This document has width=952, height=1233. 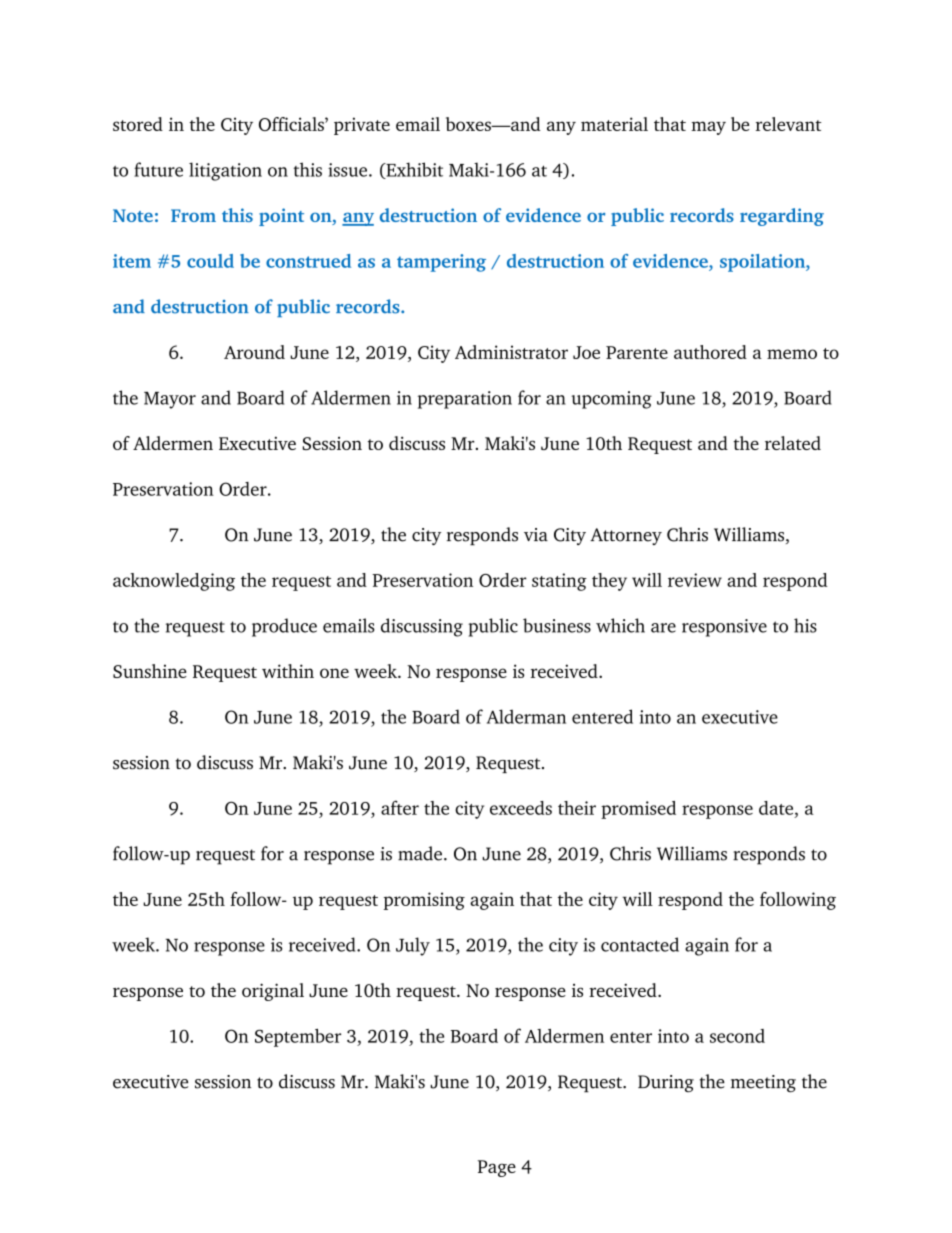 What do you see at coordinates (150, 671) in the document?
I see `Sunshine` at bounding box center [150, 671].
